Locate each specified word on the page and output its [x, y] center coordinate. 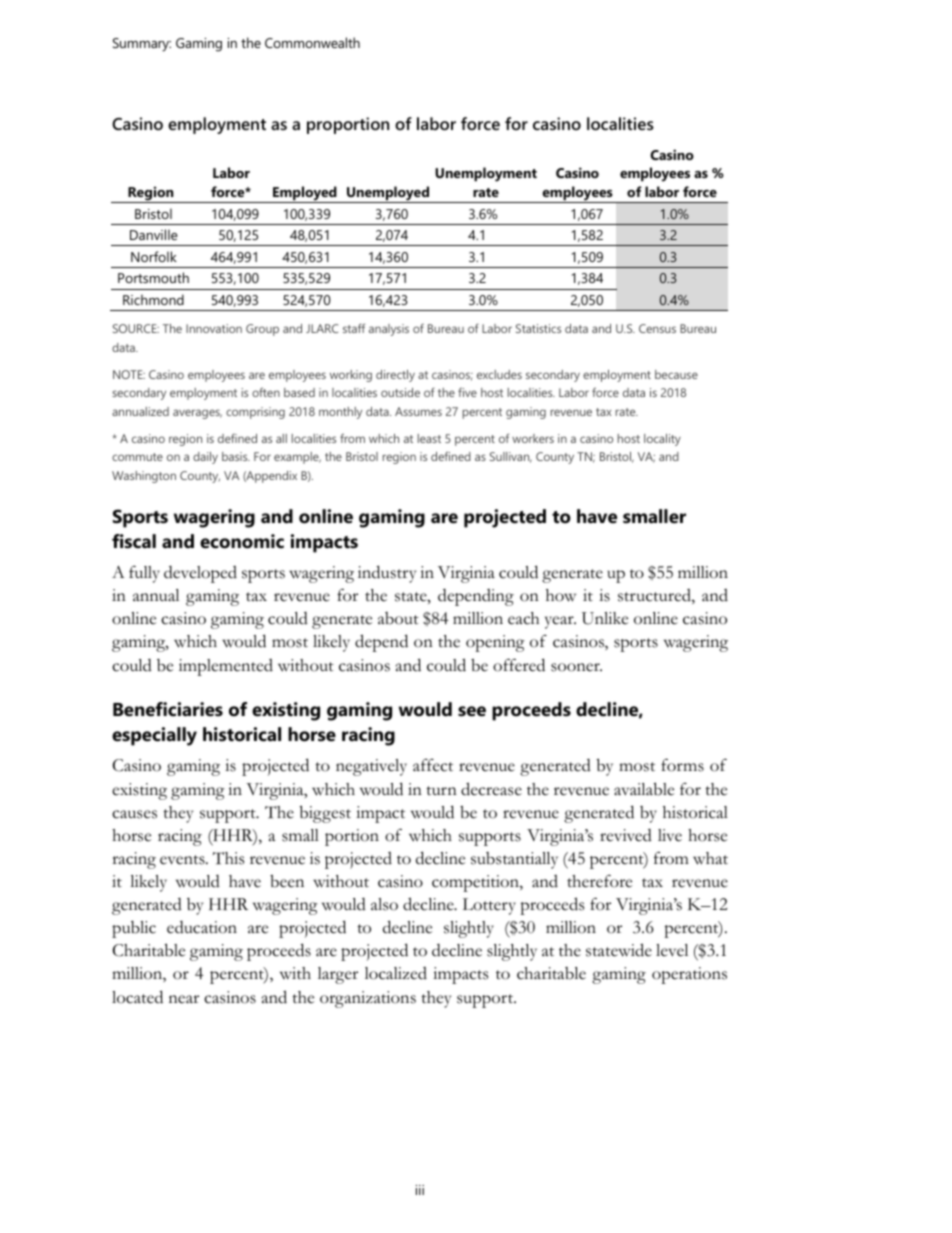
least [429, 438]
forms [682, 765]
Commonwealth [312, 42]
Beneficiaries [168, 709]
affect [433, 765]
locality [662, 440]
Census [657, 328]
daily [205, 458]
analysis [389, 330]
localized [396, 973]
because [676, 374]
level [672, 950]
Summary [142, 45]
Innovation [214, 328]
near [184, 999]
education [202, 927]
